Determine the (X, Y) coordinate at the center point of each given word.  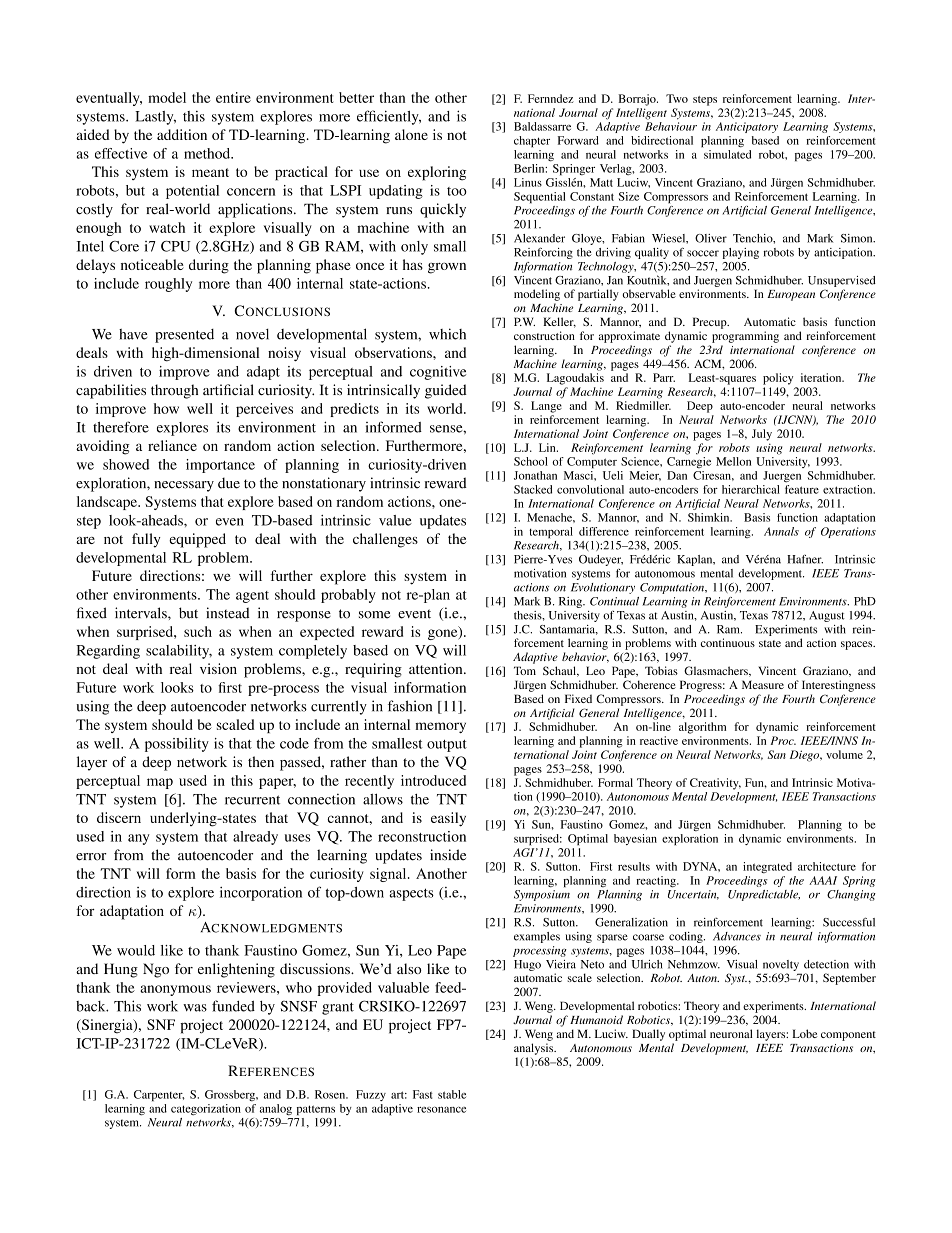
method (208, 153)
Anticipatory (747, 127)
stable (452, 1094)
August (827, 616)
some (374, 615)
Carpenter (159, 1096)
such (198, 631)
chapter (532, 142)
